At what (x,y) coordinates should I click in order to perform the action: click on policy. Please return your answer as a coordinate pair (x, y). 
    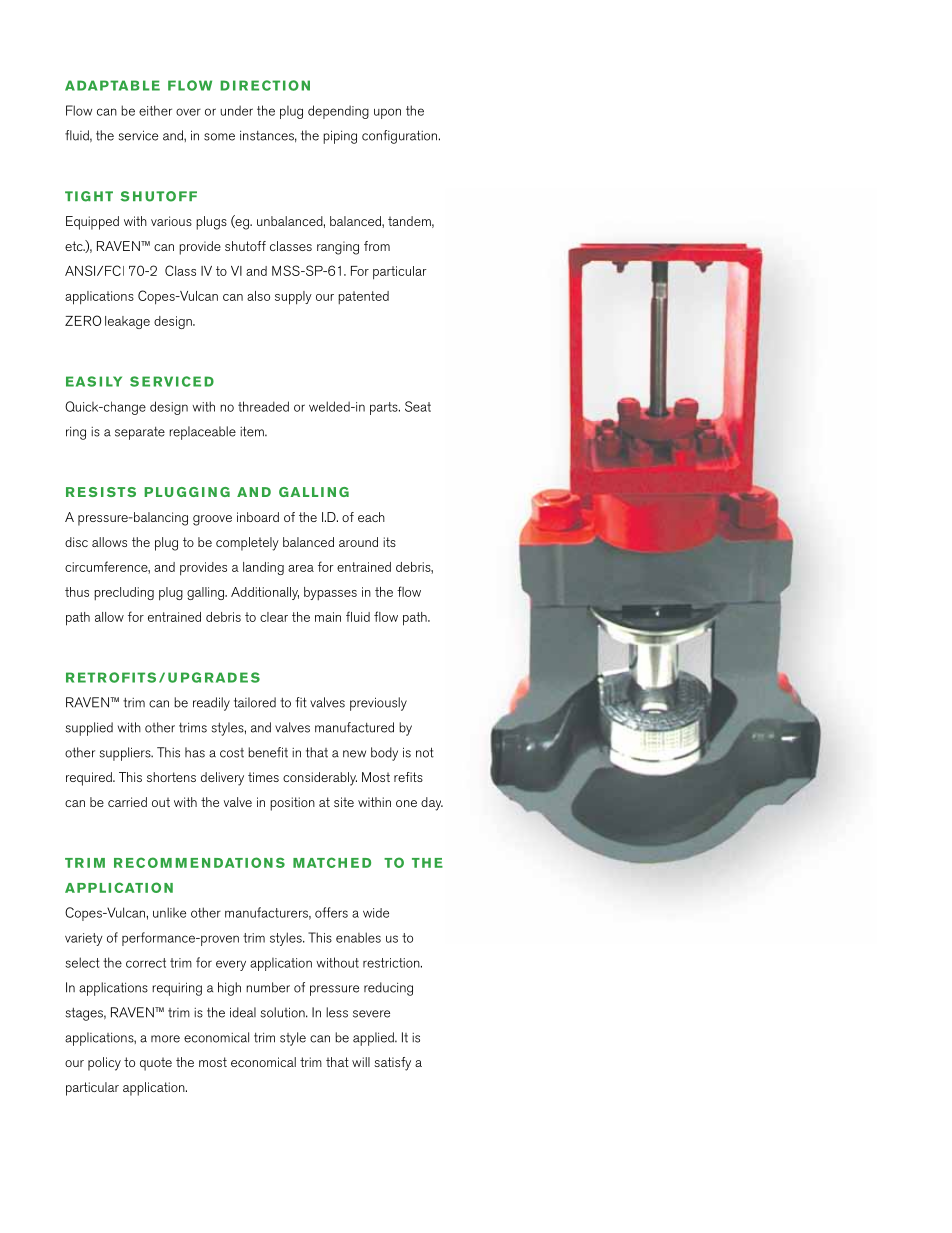
    Looking at the image, I should click on (104, 1064).
